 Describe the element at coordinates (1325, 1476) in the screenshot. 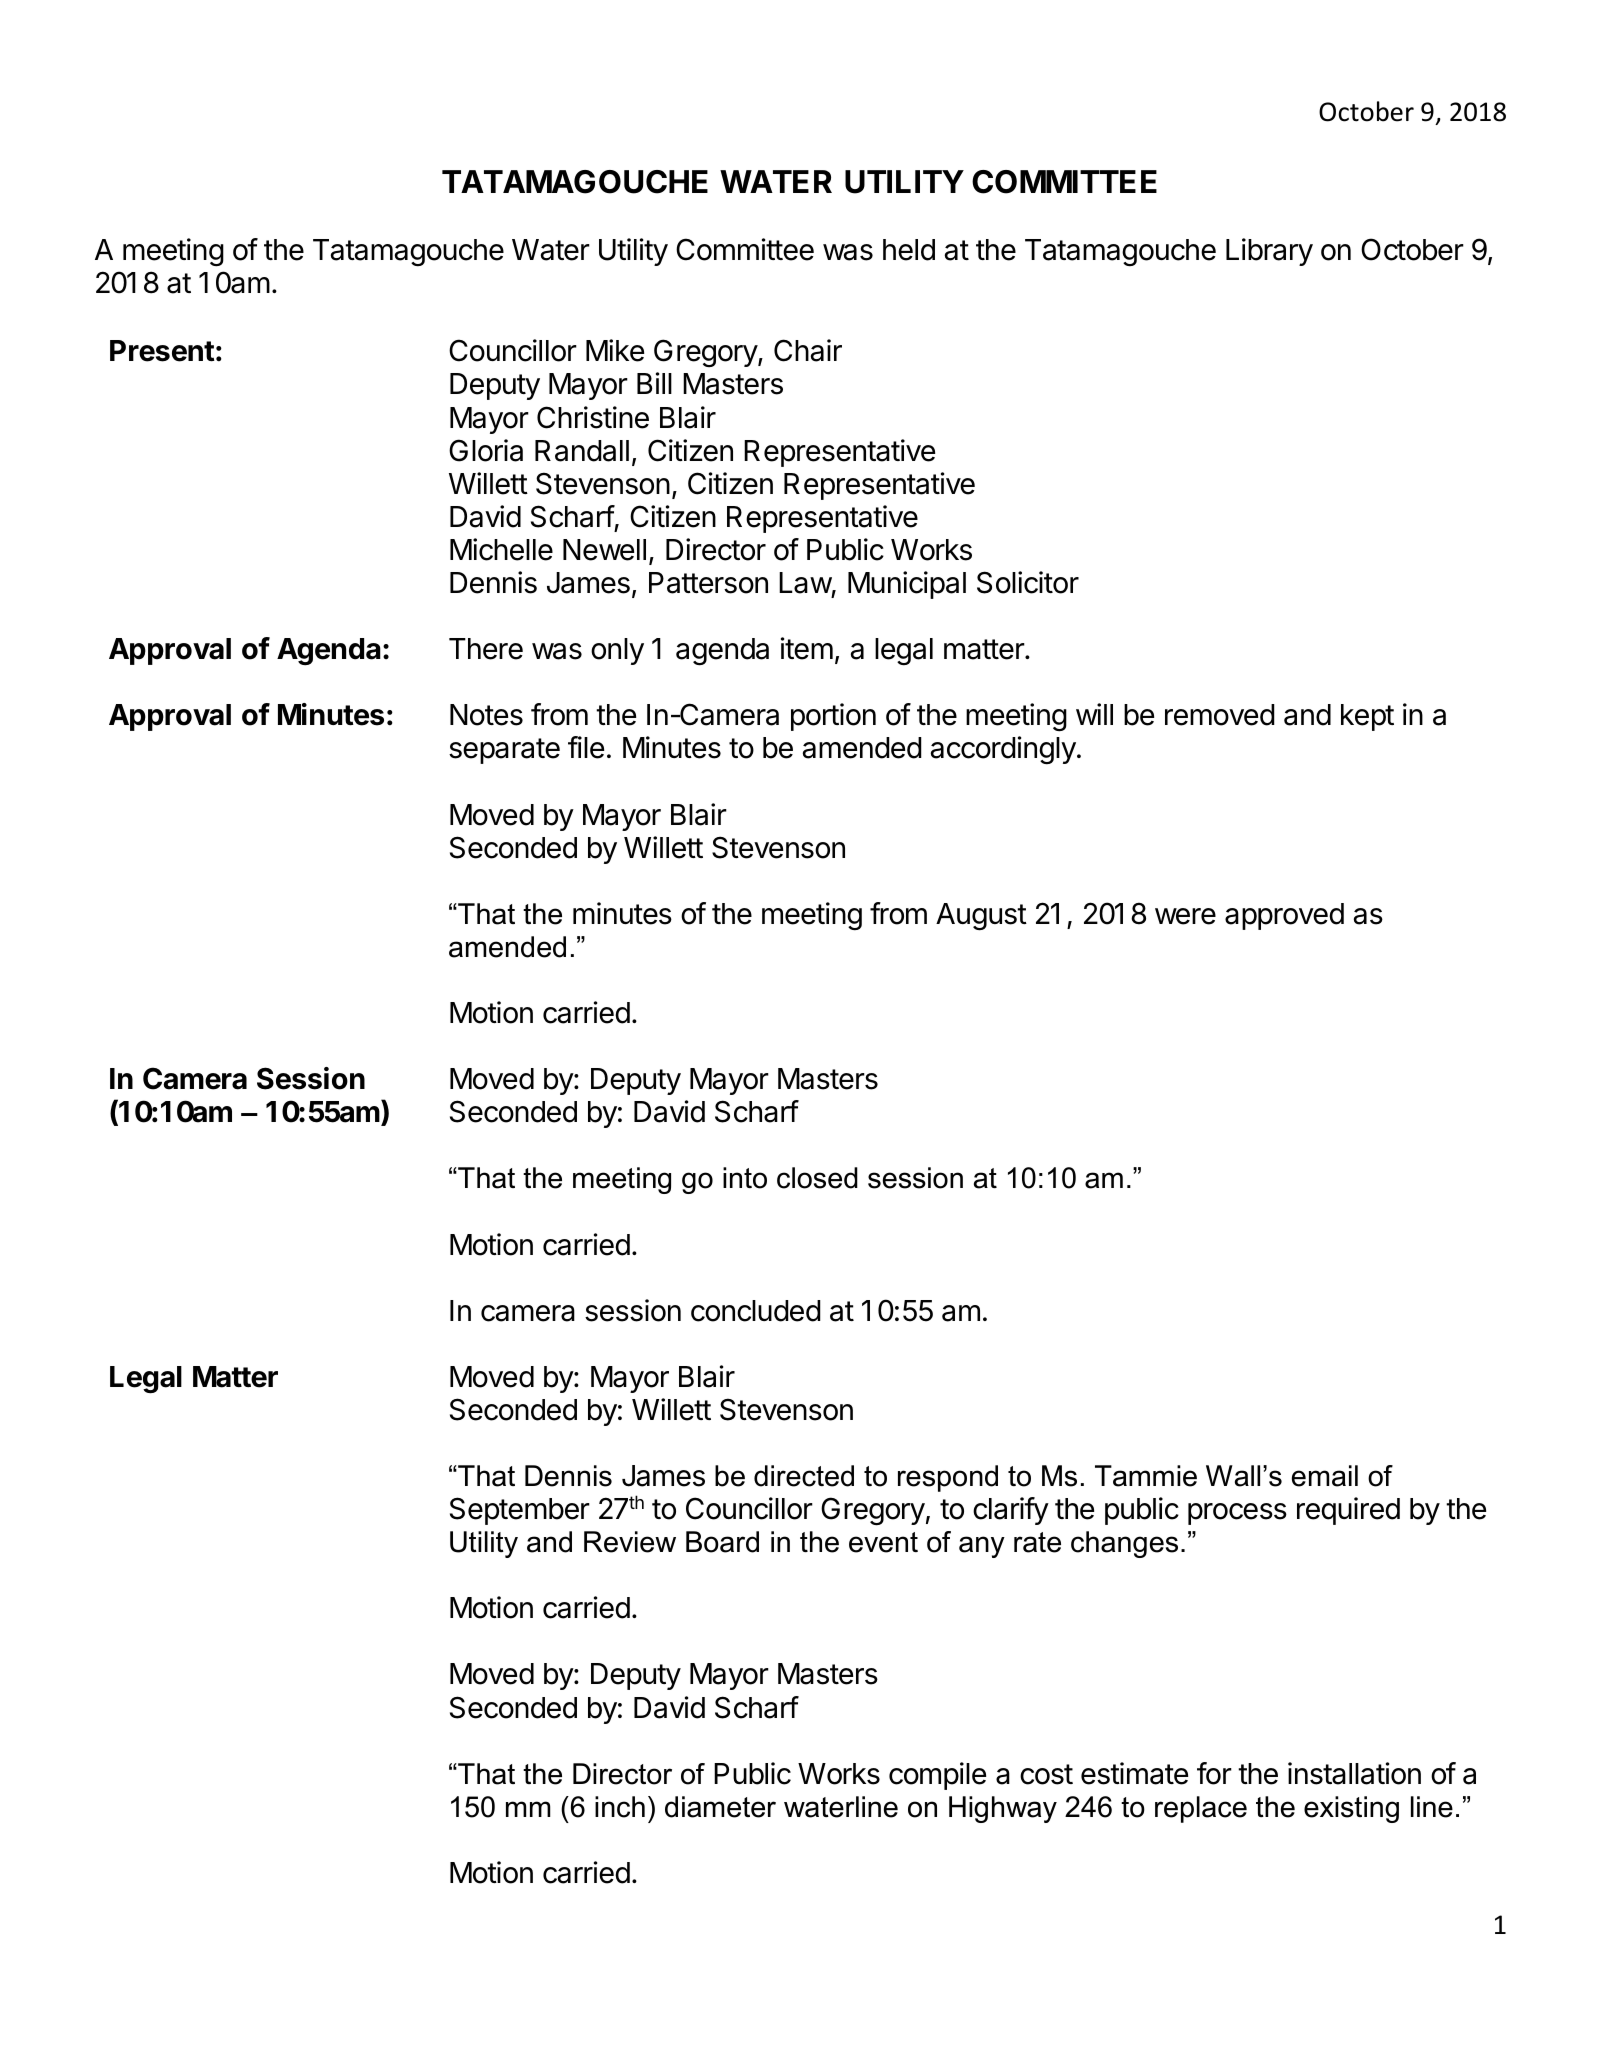

I see `email` at that location.
